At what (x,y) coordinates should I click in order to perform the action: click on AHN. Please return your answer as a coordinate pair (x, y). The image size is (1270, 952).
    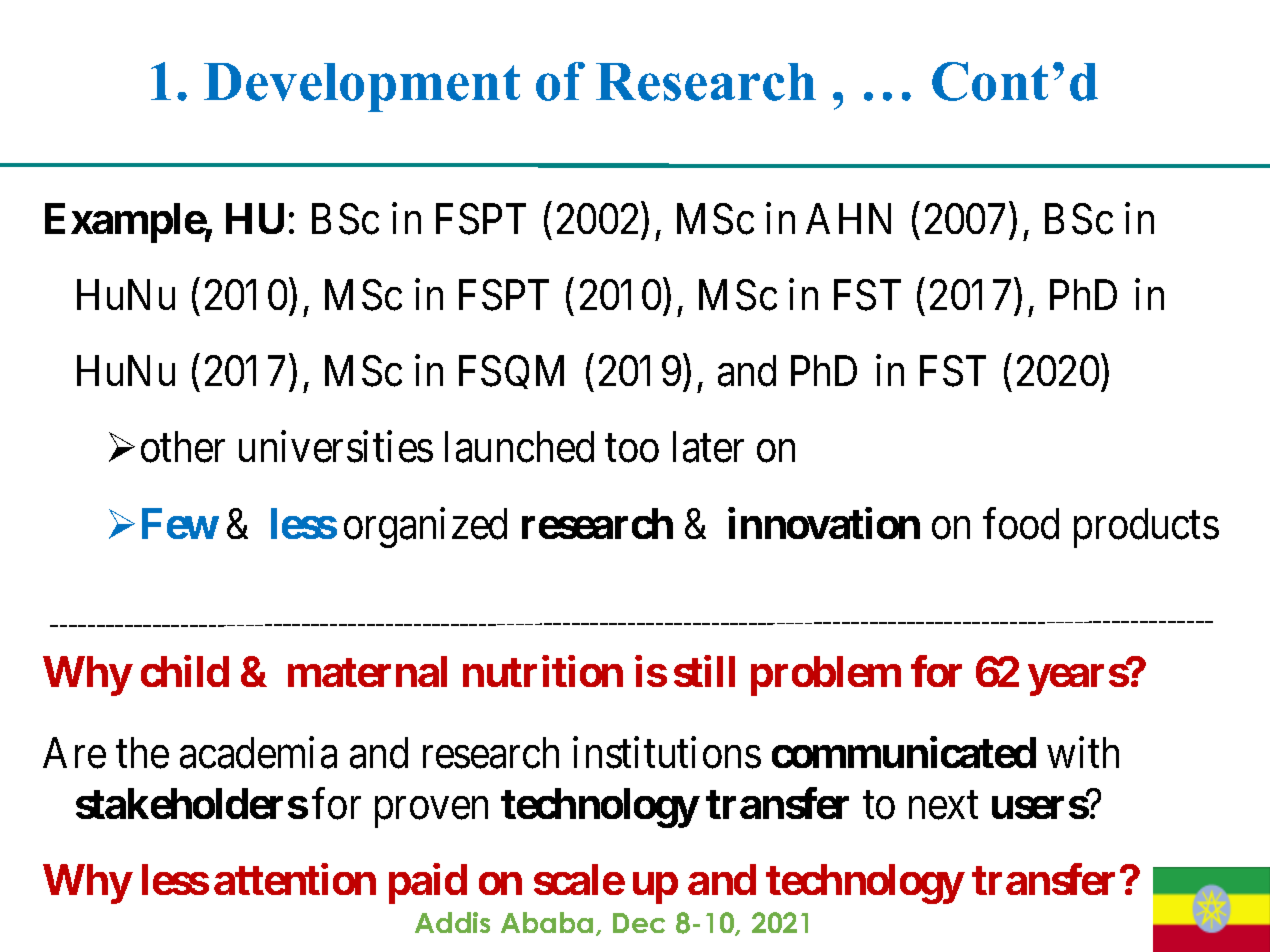
    Looking at the image, I should click on (848, 218).
